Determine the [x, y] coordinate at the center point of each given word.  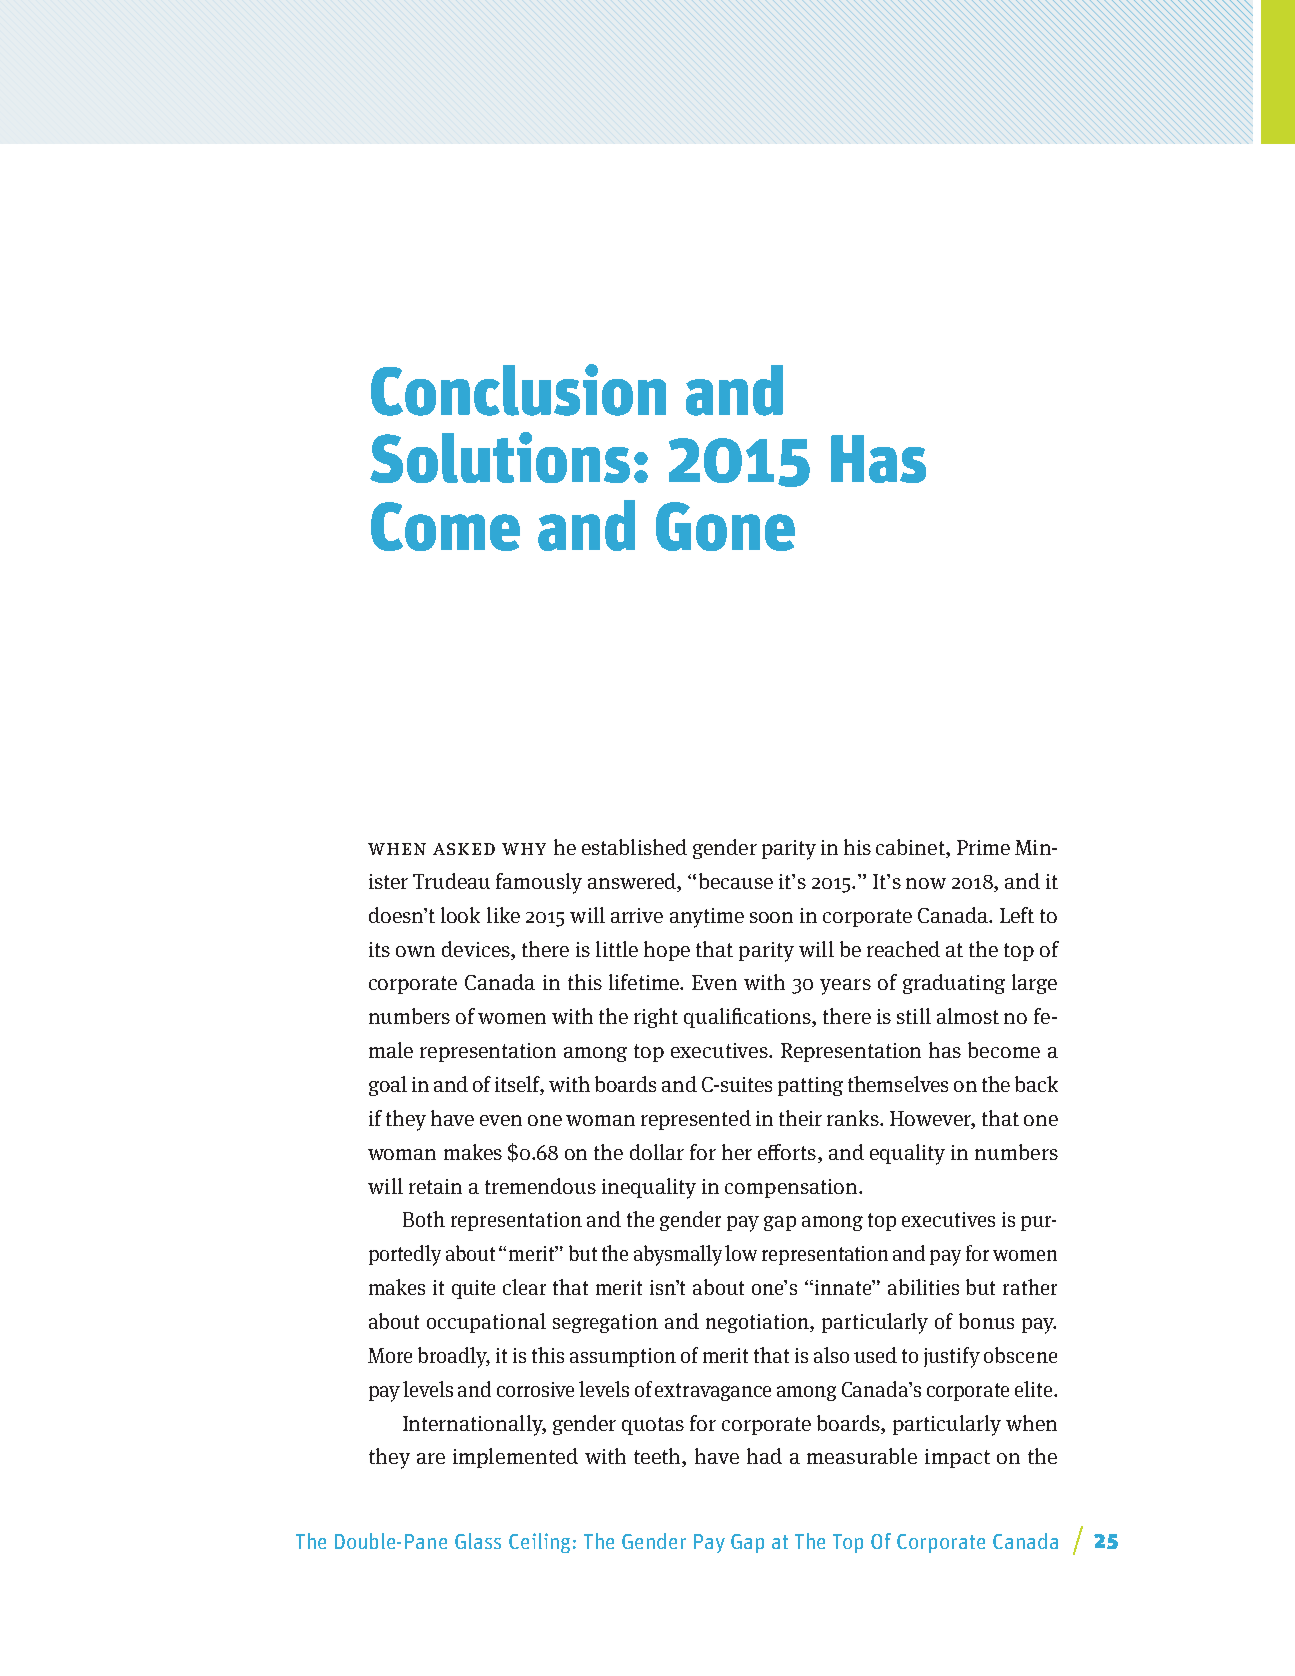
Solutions [500, 457]
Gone [725, 526]
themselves [898, 1084]
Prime [983, 847]
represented [696, 1120]
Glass [478, 1541]
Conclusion [518, 390]
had [764, 1456]
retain [435, 1186]
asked [464, 849]
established [634, 847]
